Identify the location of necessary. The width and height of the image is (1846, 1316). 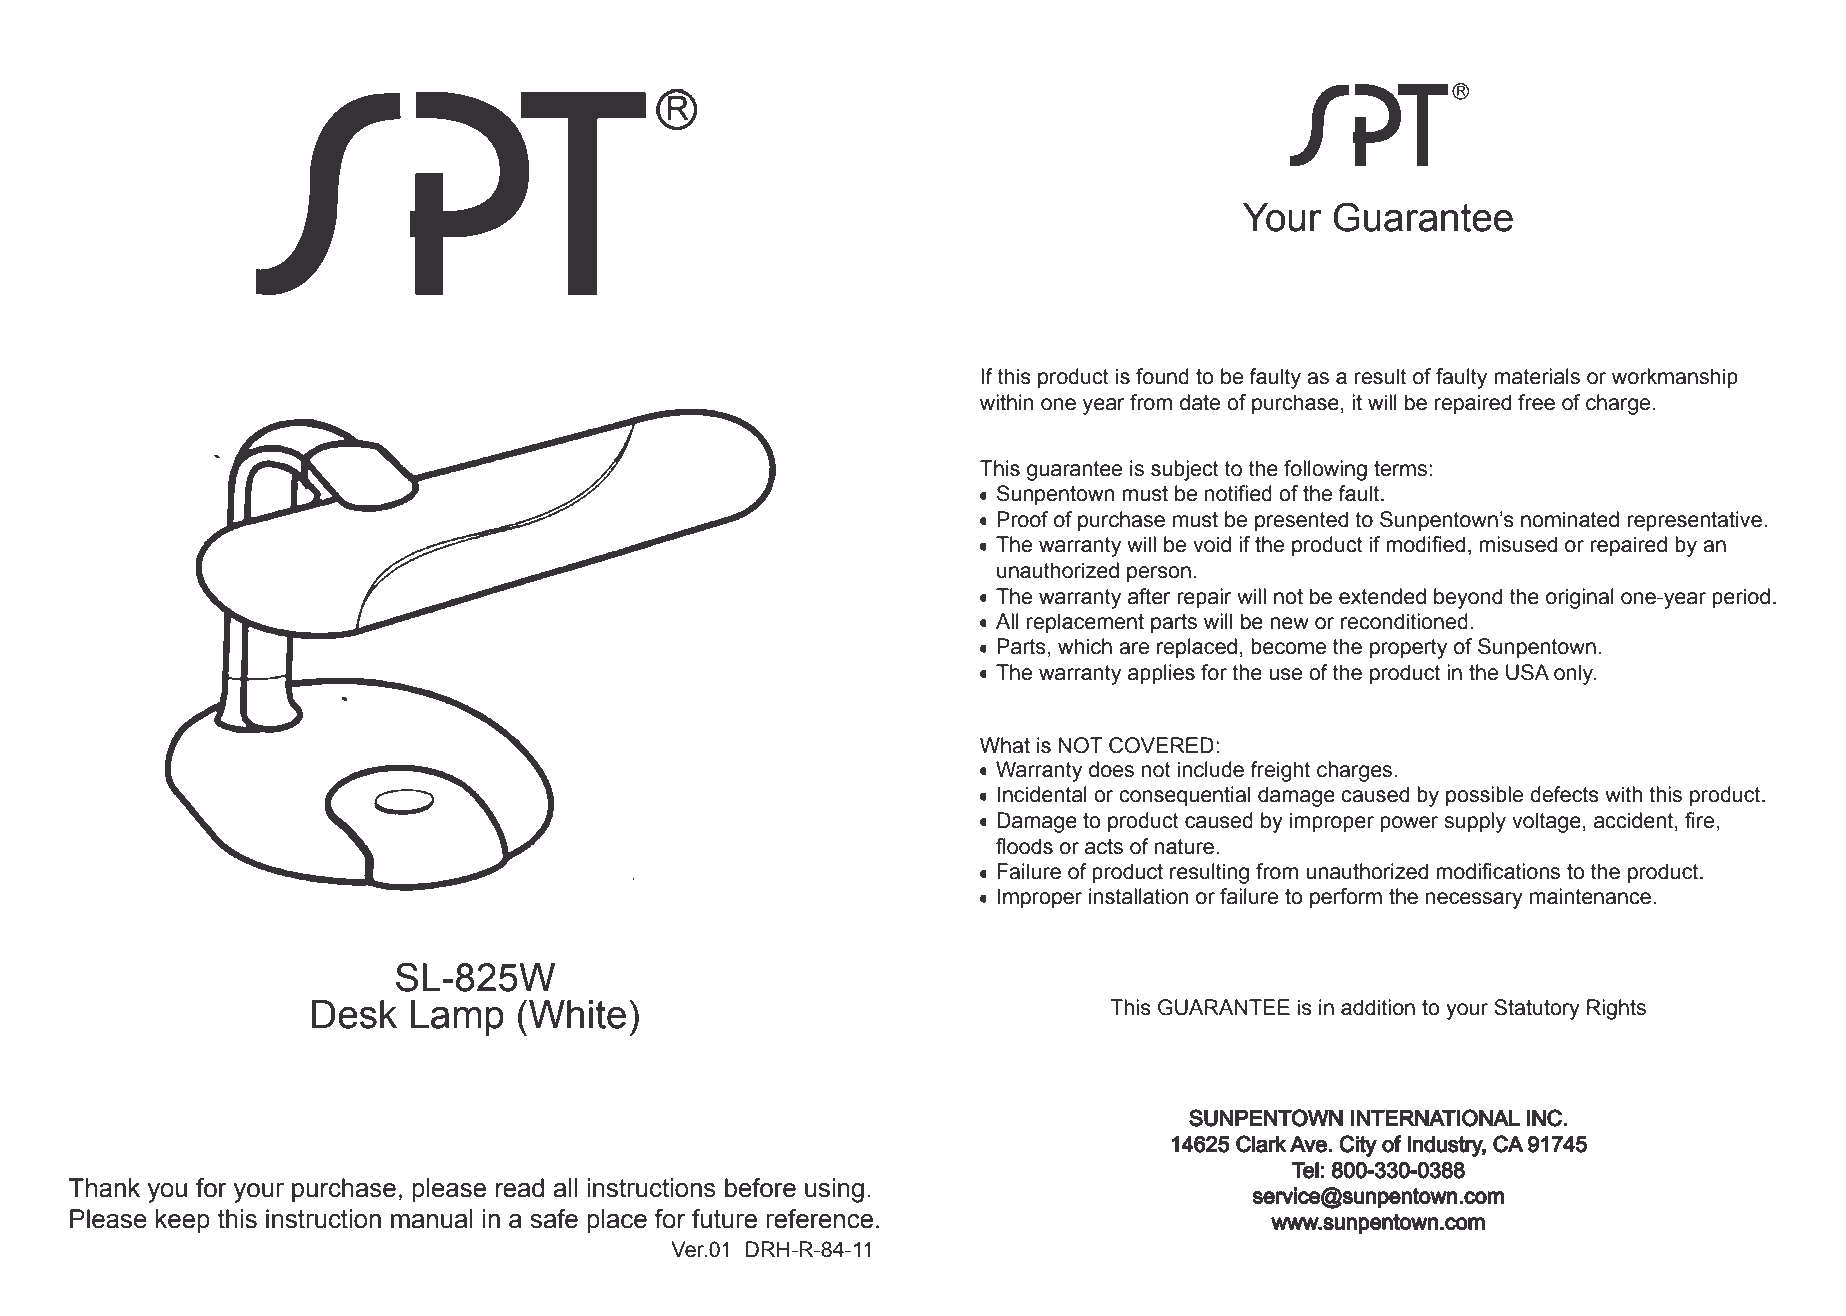
(1474, 900).
